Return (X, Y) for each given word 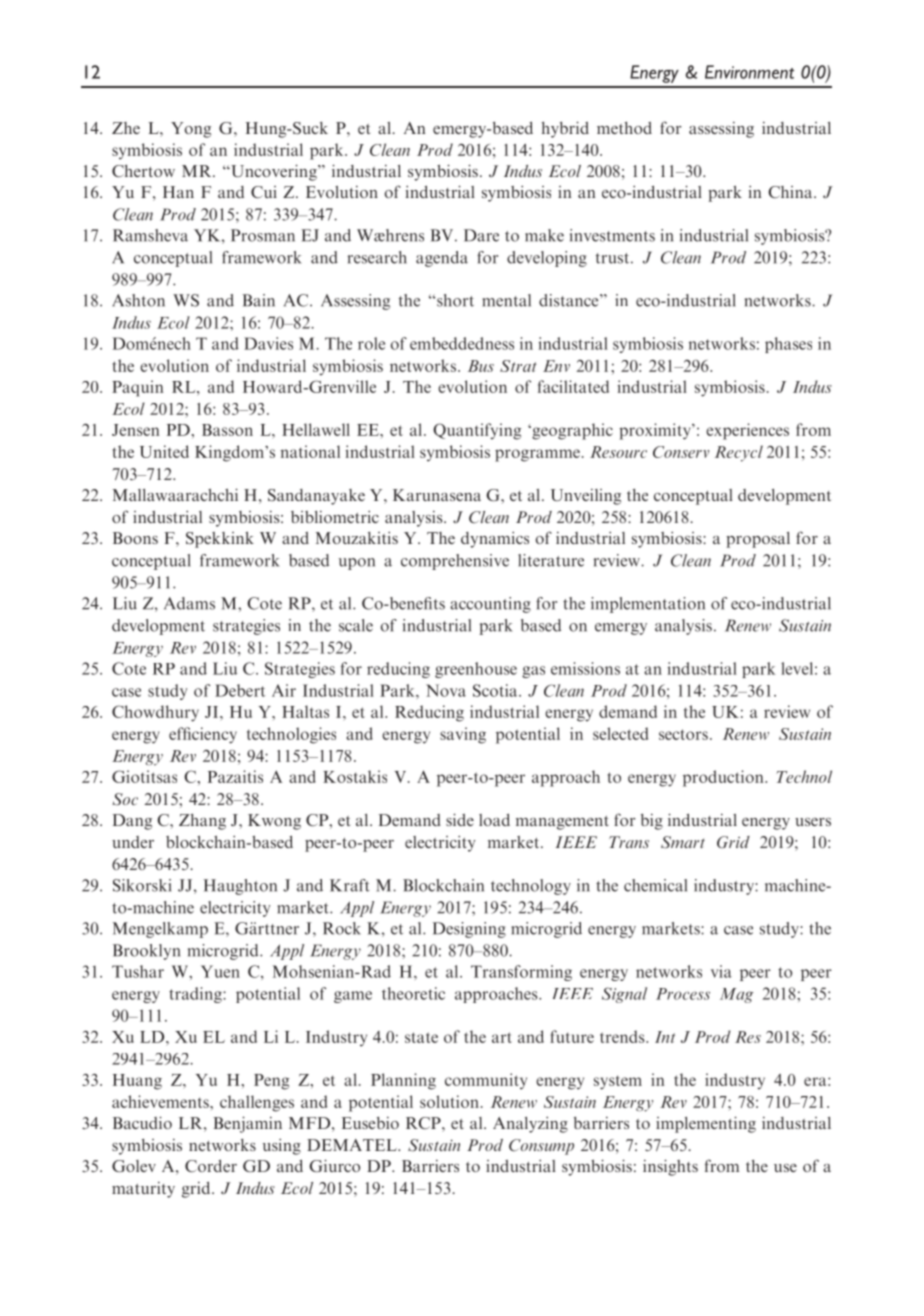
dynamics (495, 540)
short (454, 300)
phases (788, 345)
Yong (191, 130)
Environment (749, 72)
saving (463, 735)
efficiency (203, 735)
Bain (258, 300)
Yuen (220, 971)
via (721, 971)
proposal (758, 540)
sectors (683, 734)
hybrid (565, 129)
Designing (469, 930)
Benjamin (247, 1124)
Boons (135, 538)
